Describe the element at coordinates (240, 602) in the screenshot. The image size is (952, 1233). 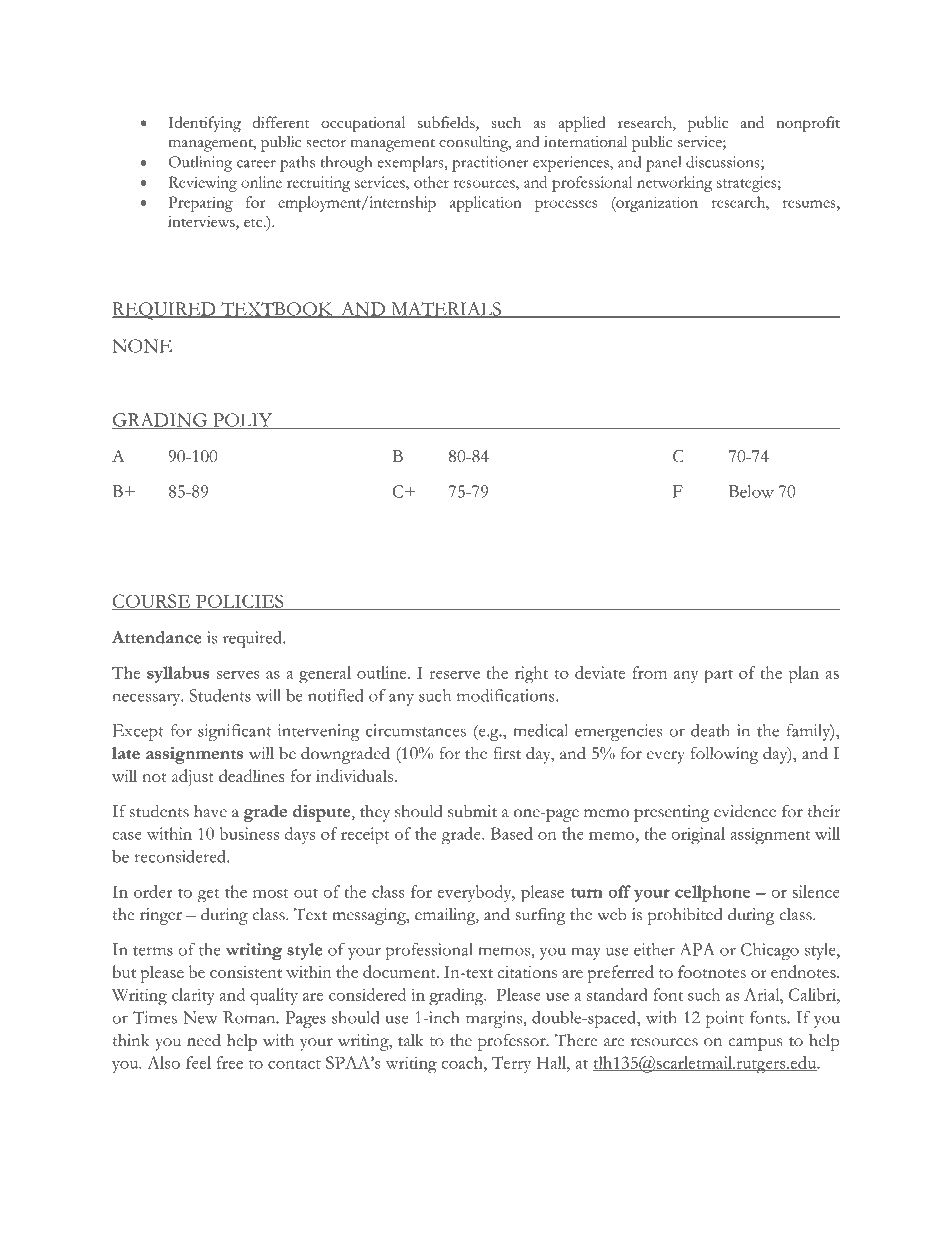
I see `POLICIES` at that location.
